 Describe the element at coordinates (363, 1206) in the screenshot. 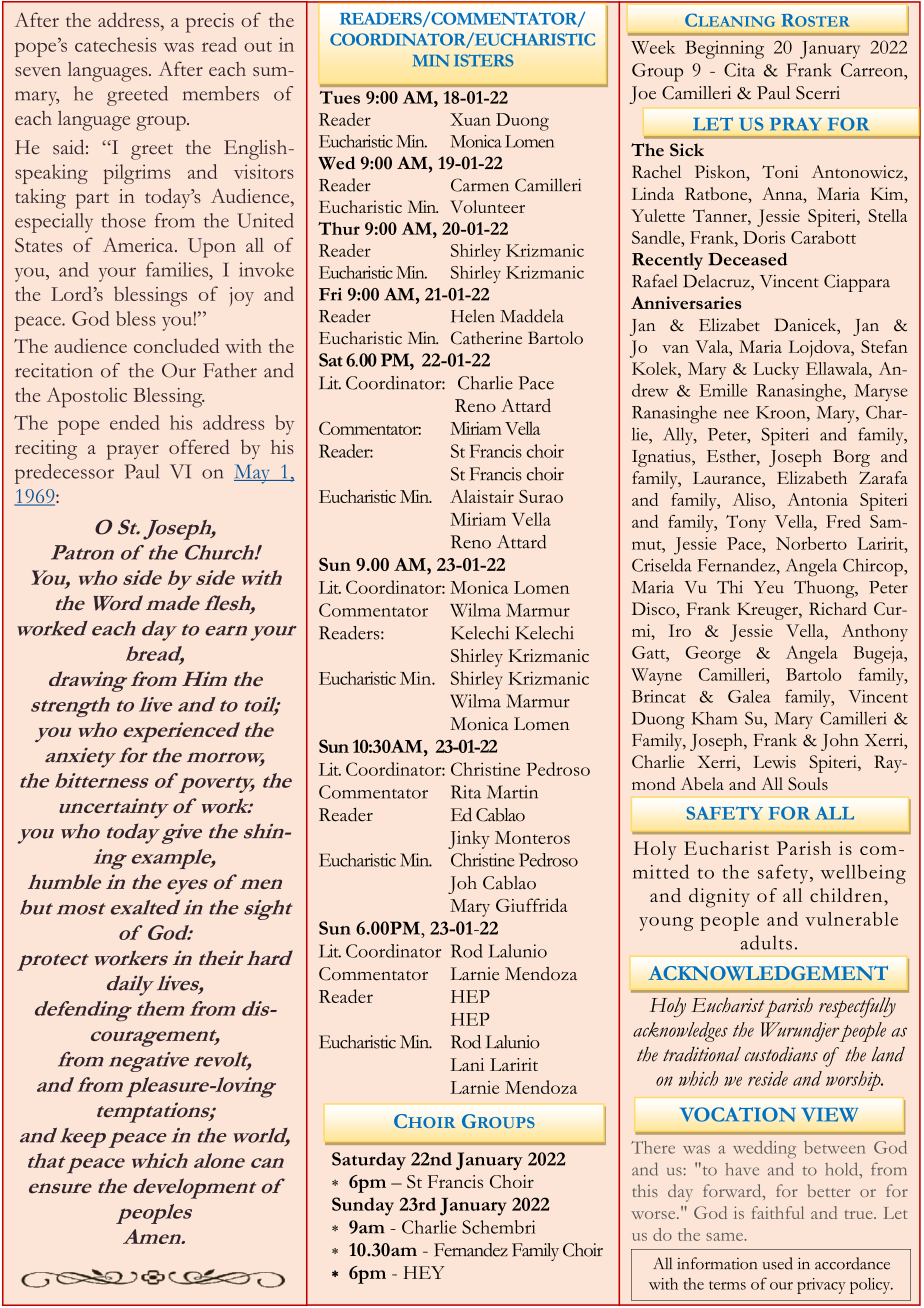

I see `Sunday` at that location.
